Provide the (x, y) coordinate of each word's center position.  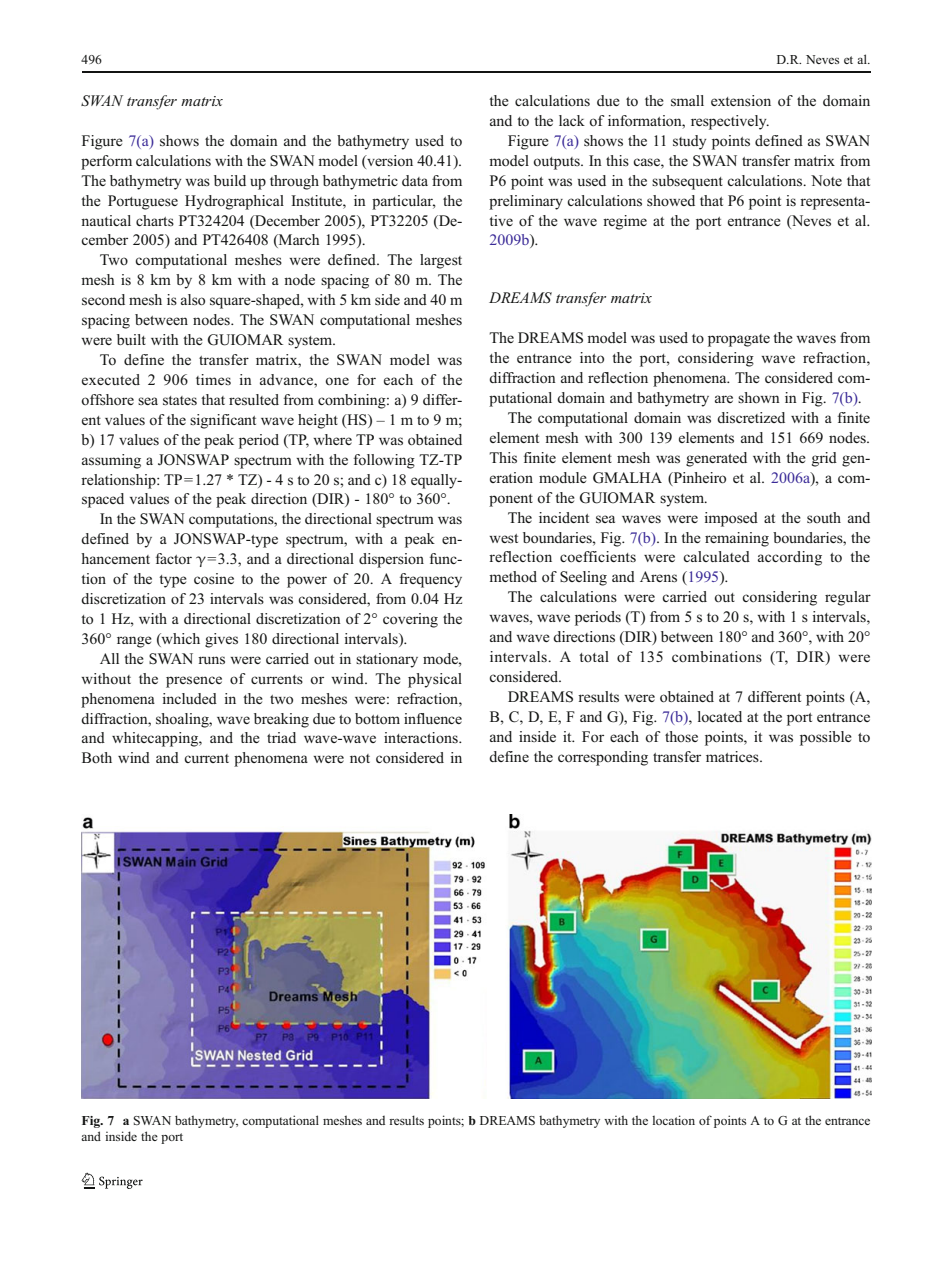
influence (433, 718)
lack (572, 120)
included (189, 698)
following (384, 461)
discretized (751, 418)
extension (741, 100)
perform (106, 162)
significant (223, 421)
